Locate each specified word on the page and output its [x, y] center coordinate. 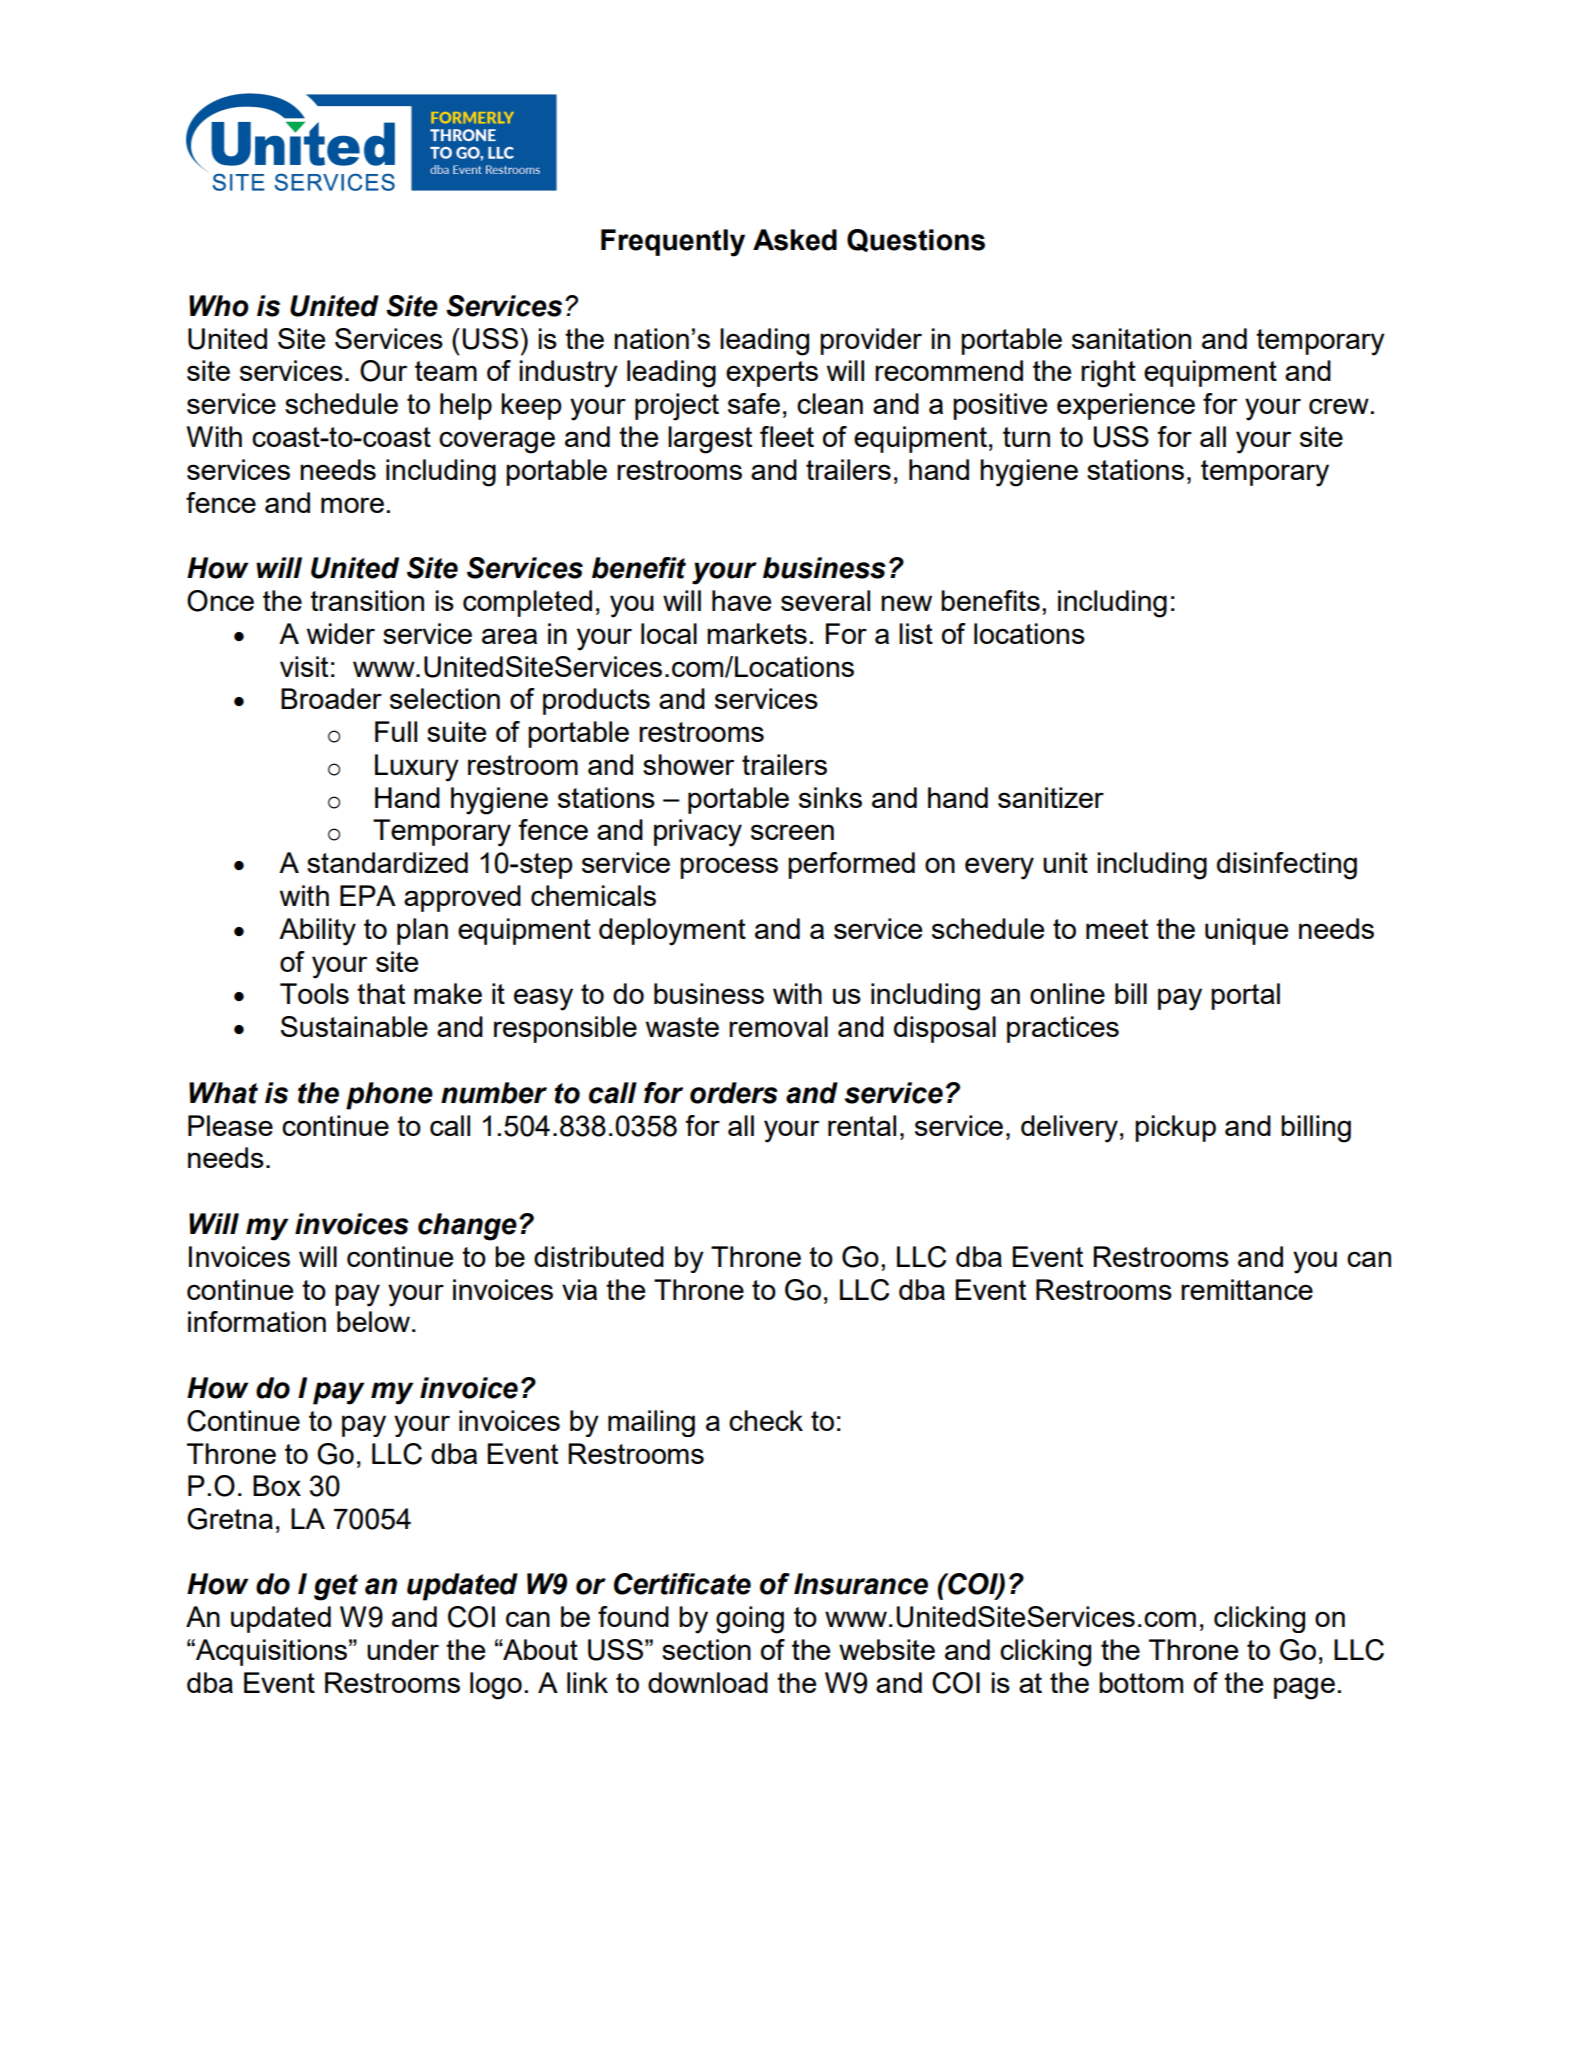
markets [757, 633]
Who [219, 306]
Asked [795, 240]
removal [778, 1026]
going [750, 1620]
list [916, 633]
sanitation [1131, 338]
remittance [1247, 1289]
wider [341, 633]
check [766, 1420]
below [375, 1321]
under [403, 1649]
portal [1245, 996]
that [381, 993]
